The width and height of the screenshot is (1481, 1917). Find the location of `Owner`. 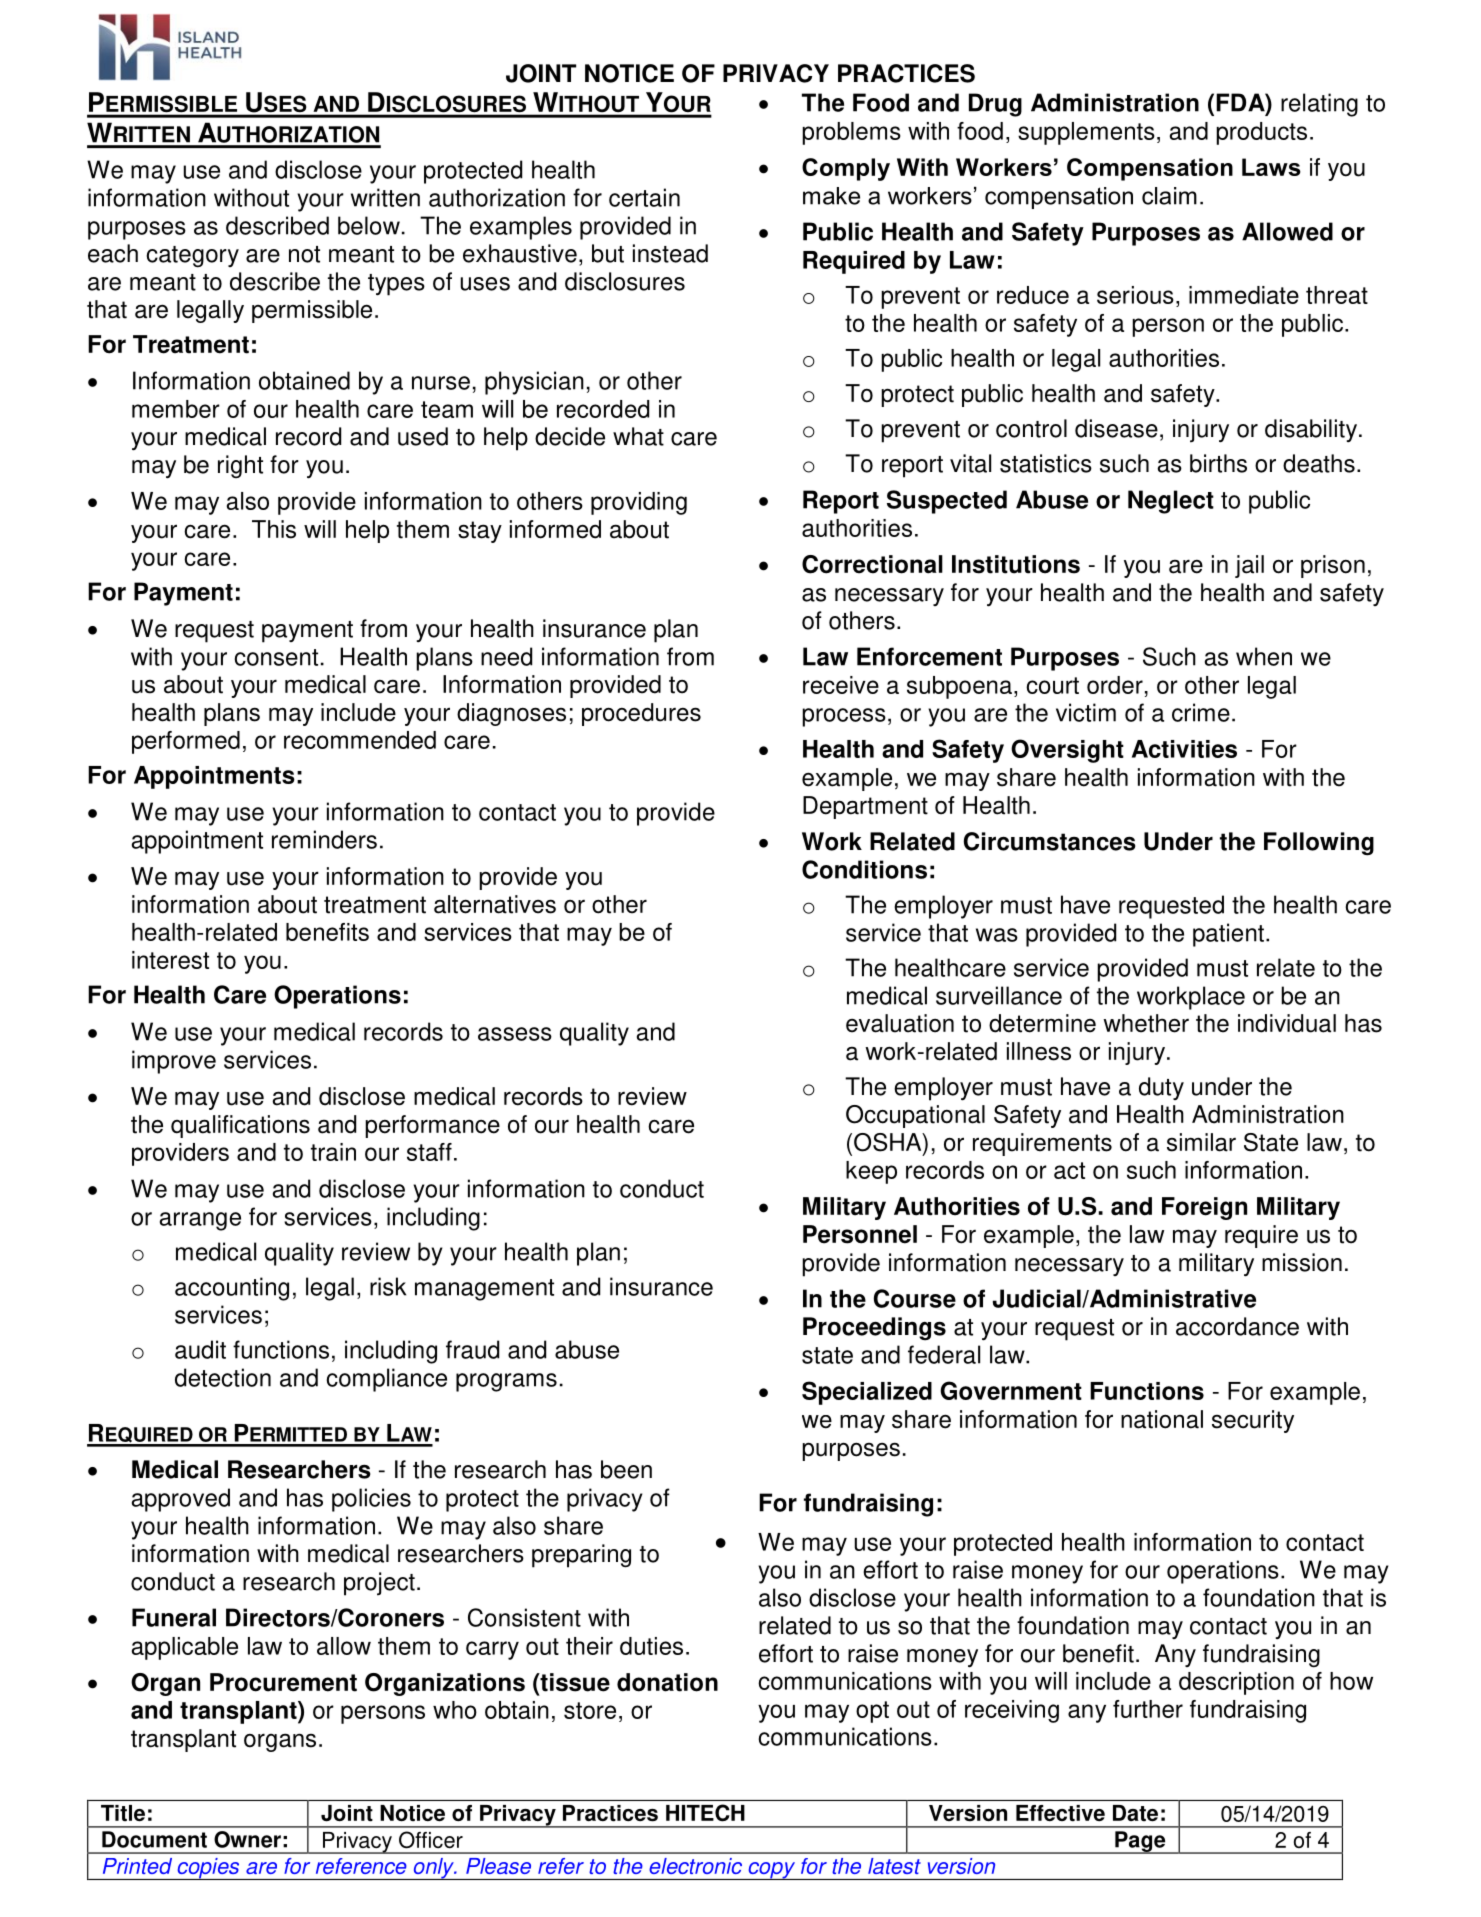

Owner is located at coordinates (247, 1839).
